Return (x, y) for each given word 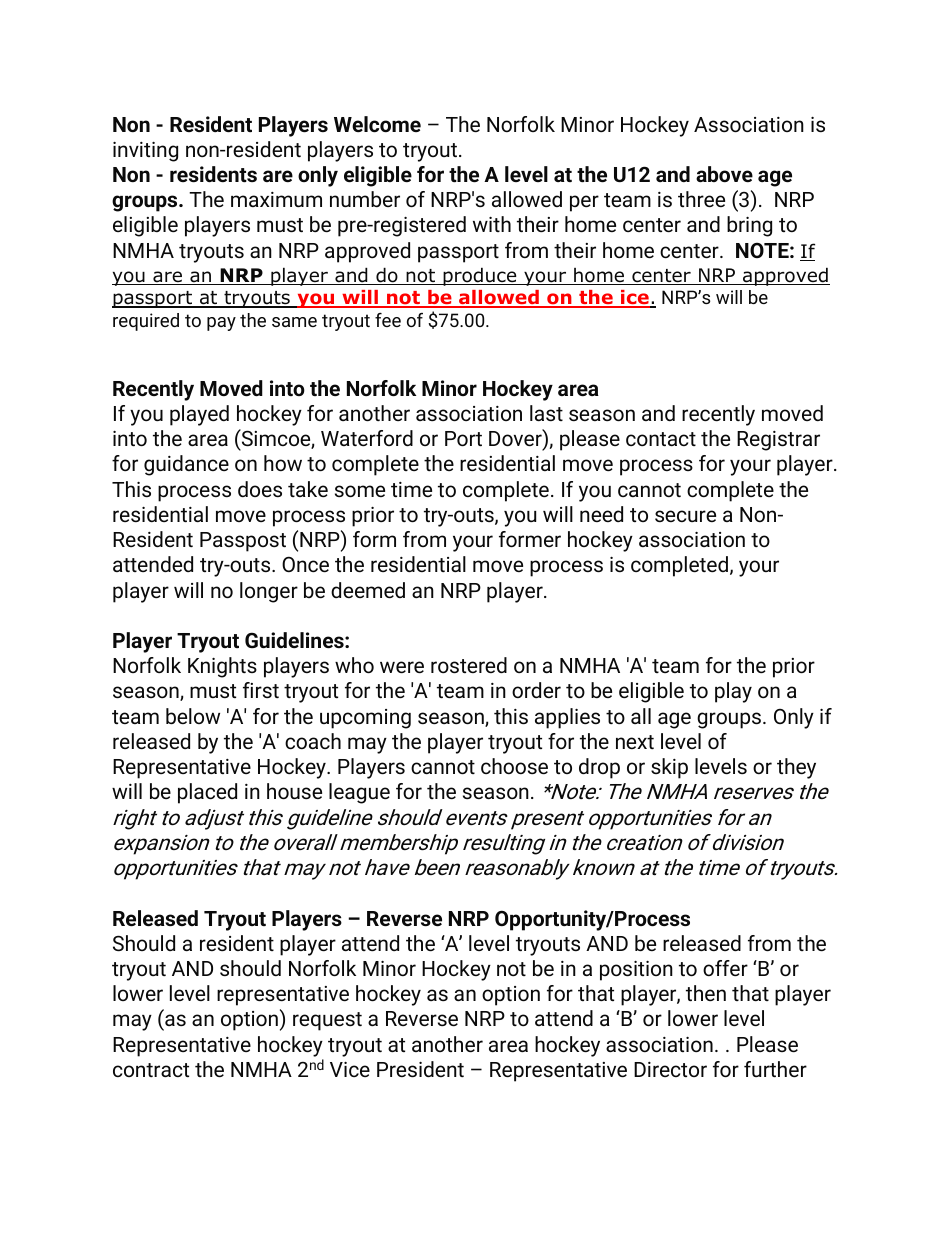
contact (661, 439)
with (492, 224)
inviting (145, 152)
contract (151, 1070)
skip (669, 768)
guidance (186, 465)
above (724, 174)
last (546, 413)
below (193, 716)
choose (514, 766)
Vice (350, 1069)
